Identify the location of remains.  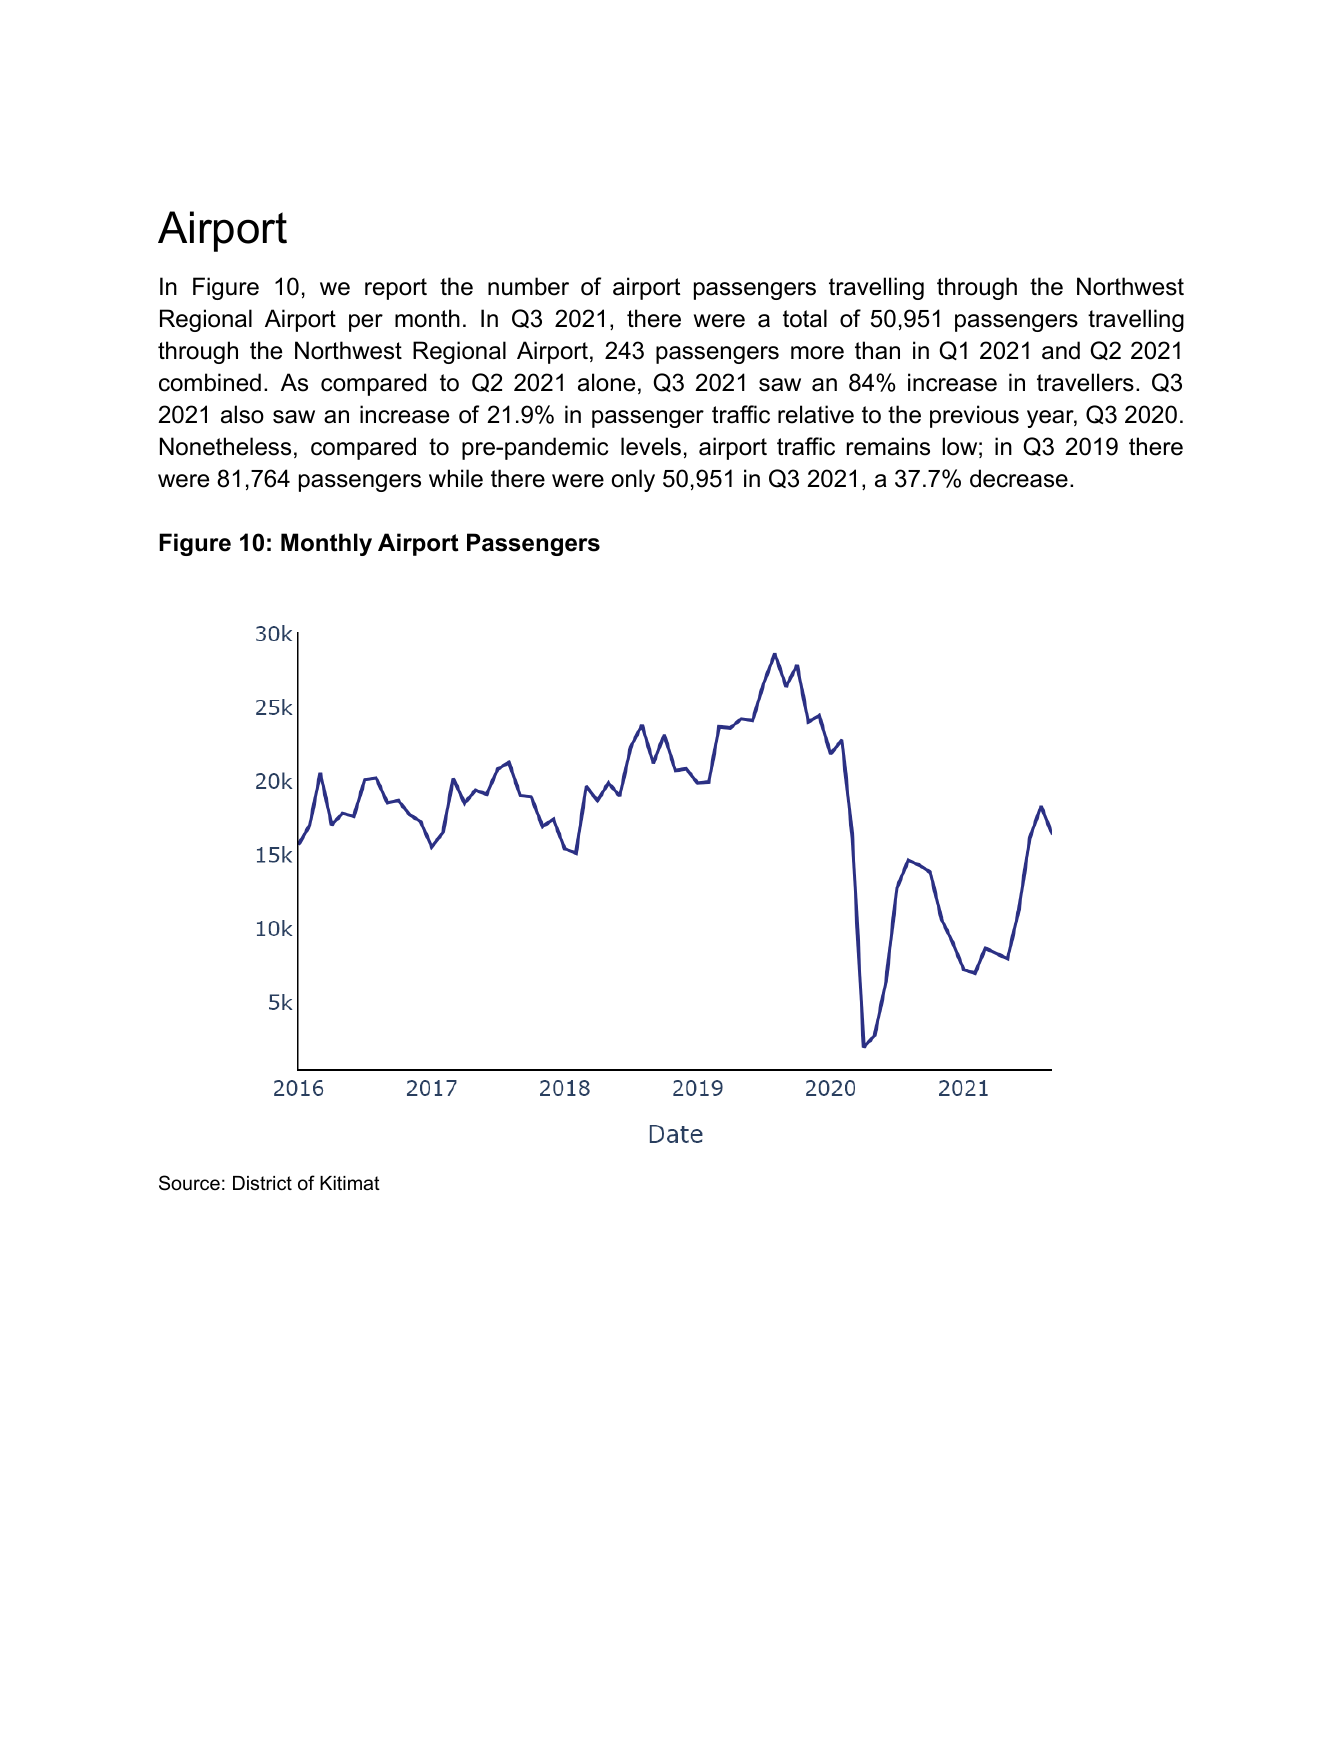
(888, 446).
